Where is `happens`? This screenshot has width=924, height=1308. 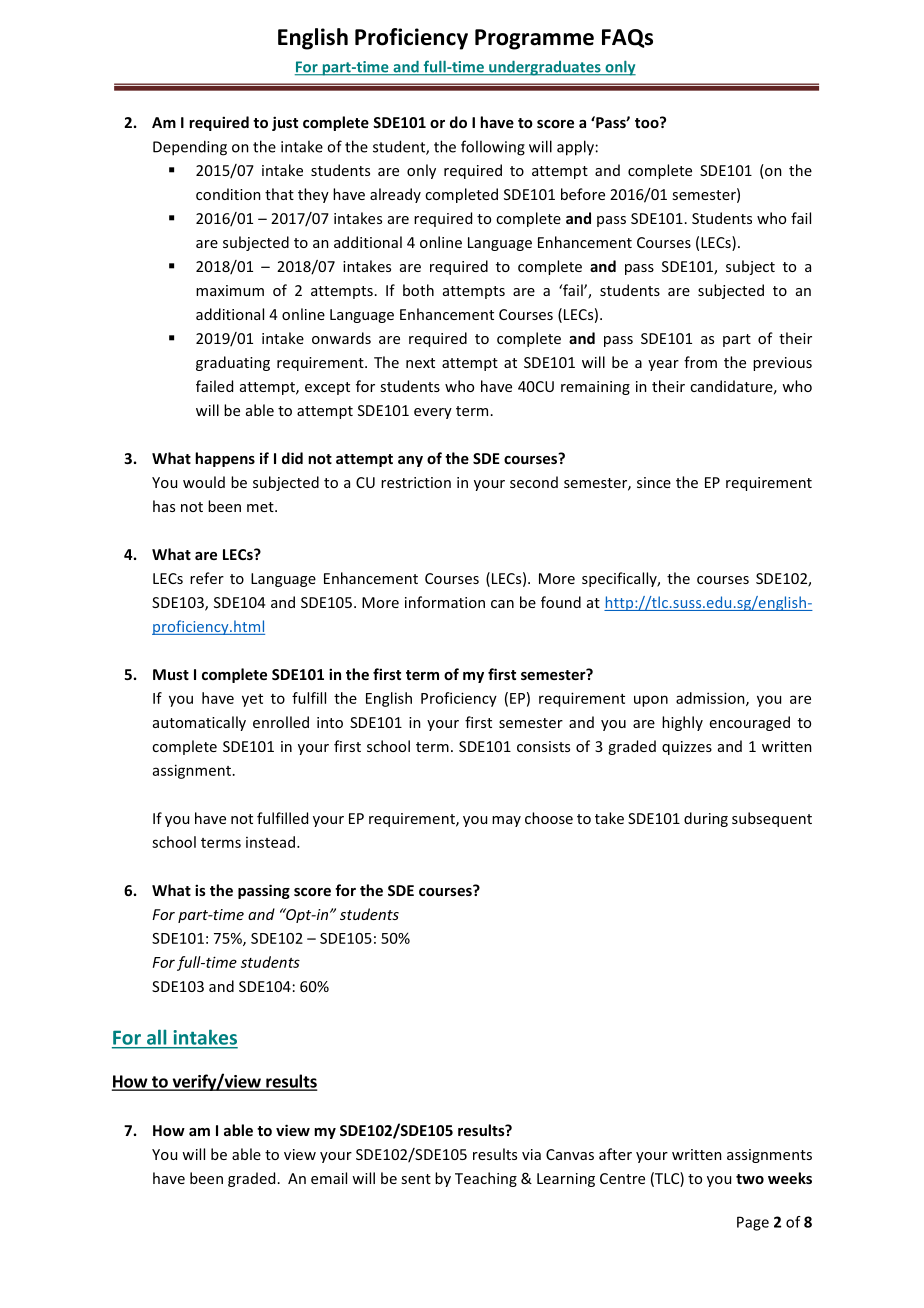 happens is located at coordinates (225, 459).
